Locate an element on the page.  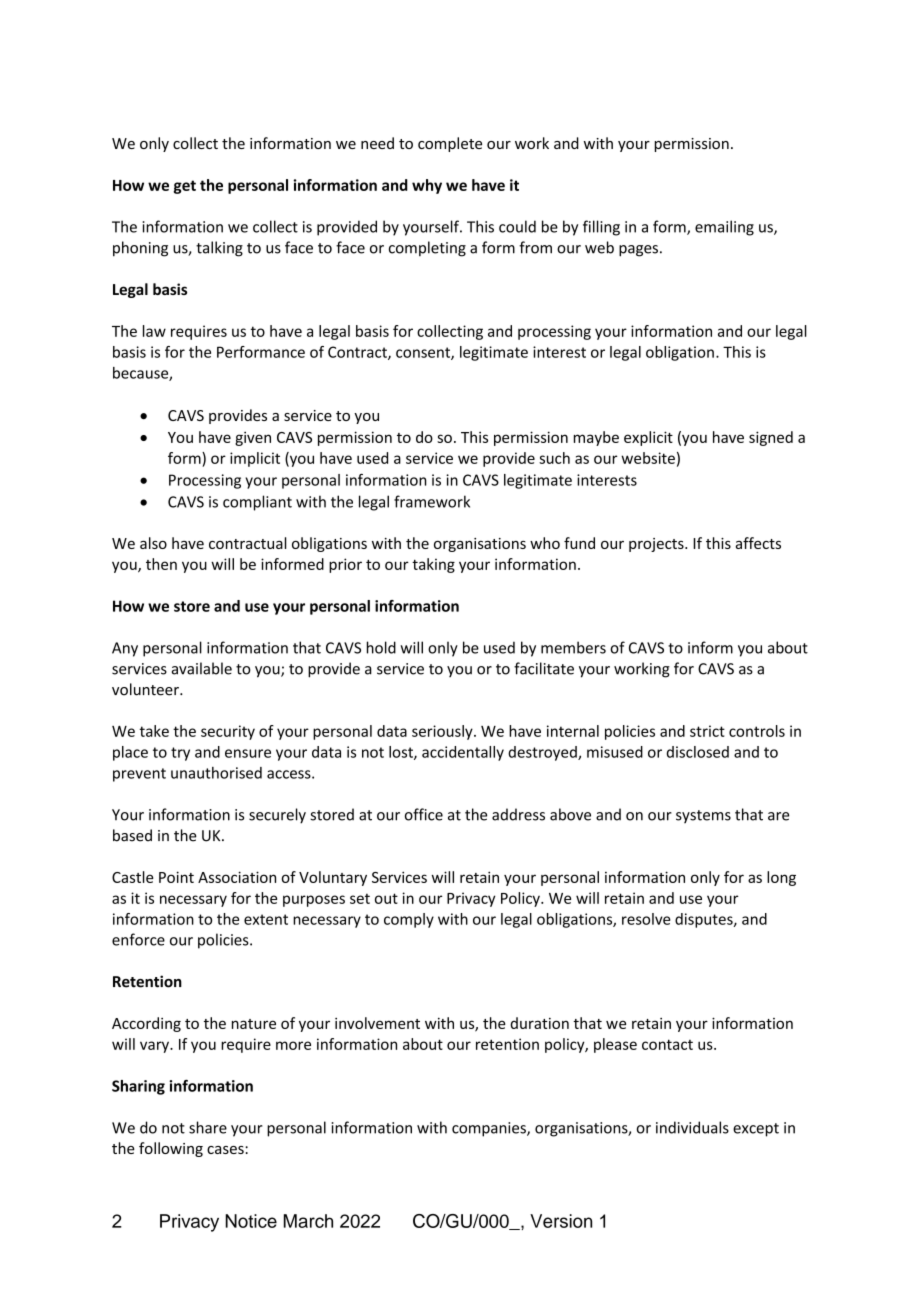
projects is located at coordinates (657, 545).
